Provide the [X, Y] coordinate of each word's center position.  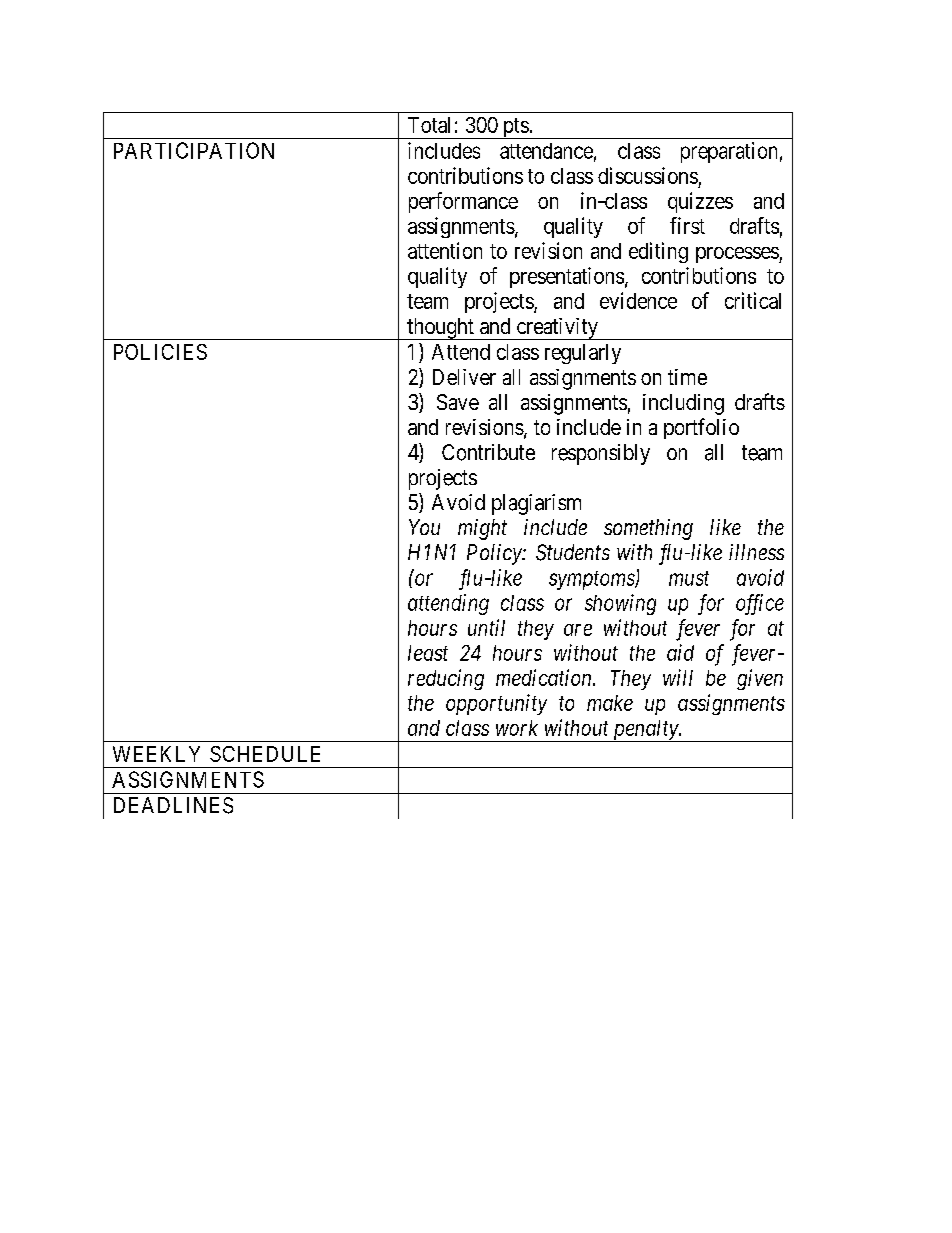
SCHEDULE [265, 754]
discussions [648, 175]
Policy [495, 554]
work [517, 728]
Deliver [464, 377]
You [424, 527]
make [610, 703]
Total [429, 125]
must [689, 578]
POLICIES [160, 352]
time [687, 377]
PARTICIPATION [194, 150]
